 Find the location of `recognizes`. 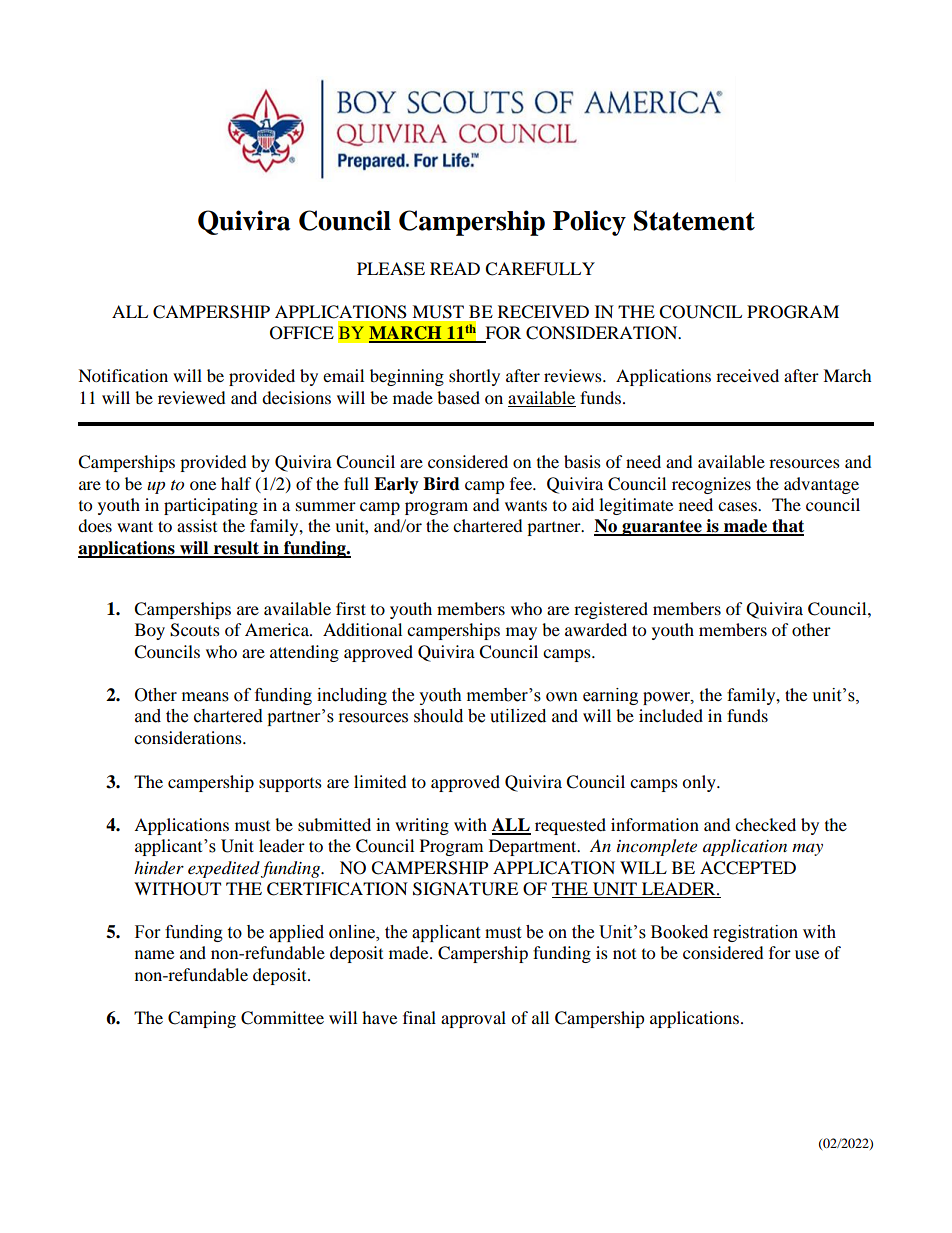

recognizes is located at coordinates (711, 485).
